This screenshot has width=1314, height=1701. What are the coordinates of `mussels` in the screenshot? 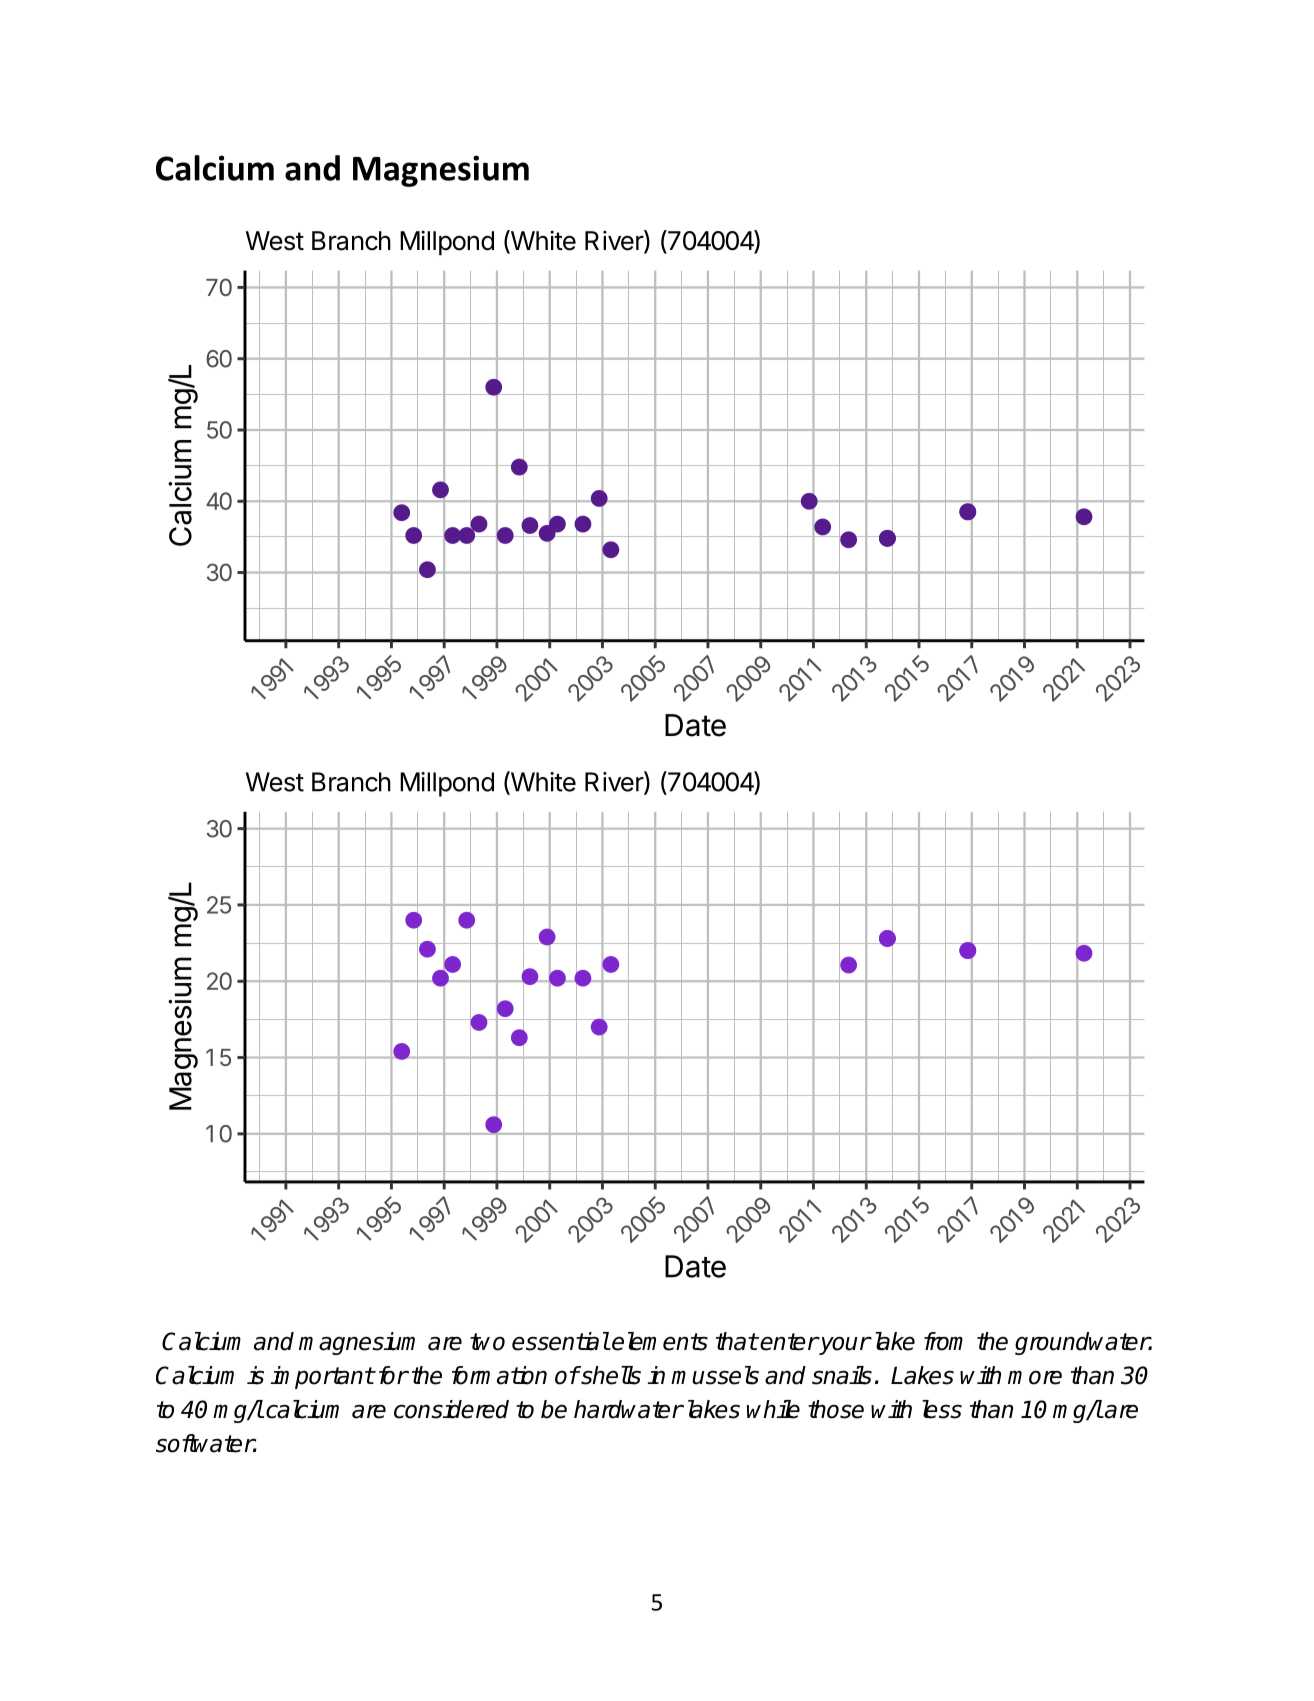 It's located at (715, 1375).
